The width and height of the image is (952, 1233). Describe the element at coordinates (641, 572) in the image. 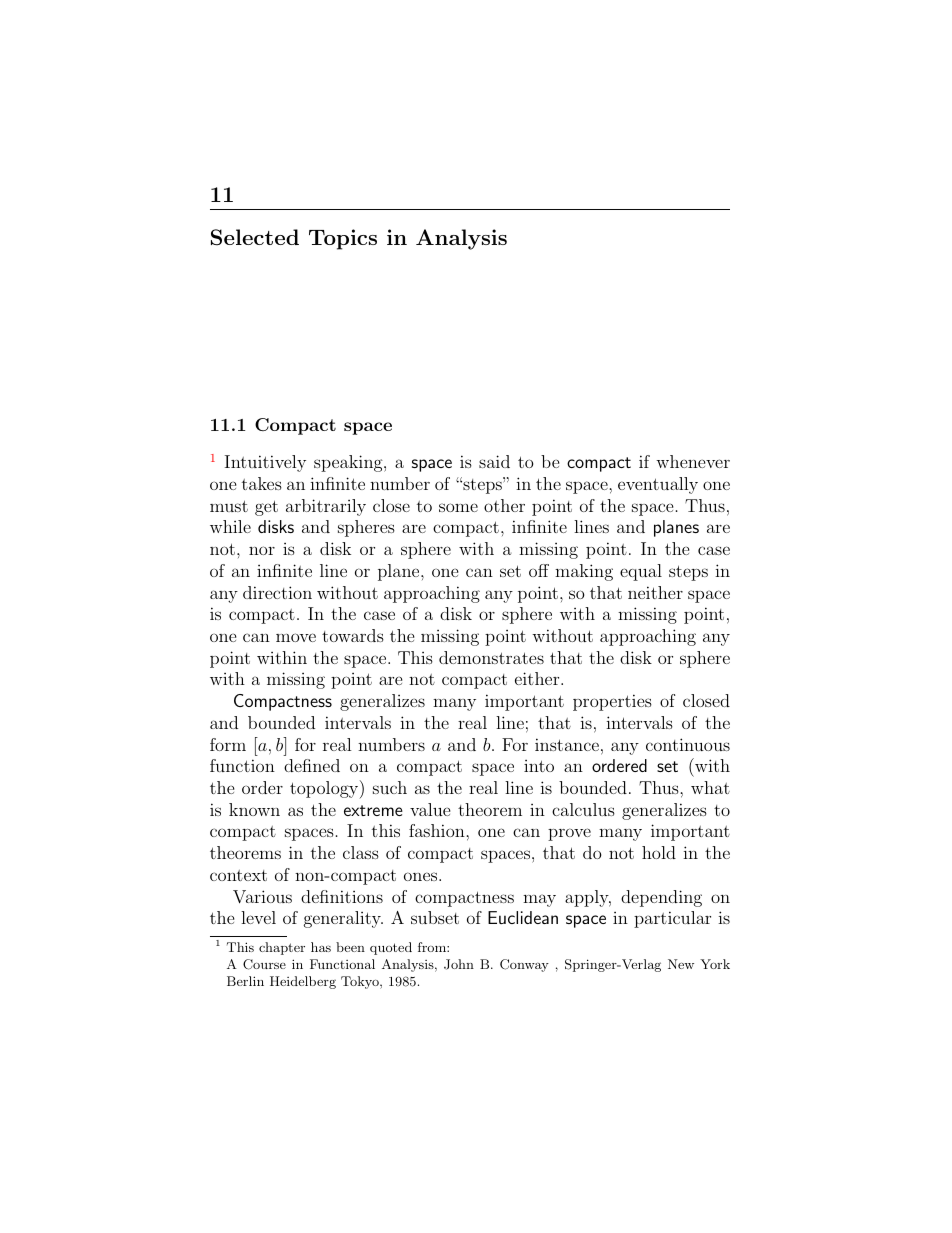

I see `equal` at that location.
